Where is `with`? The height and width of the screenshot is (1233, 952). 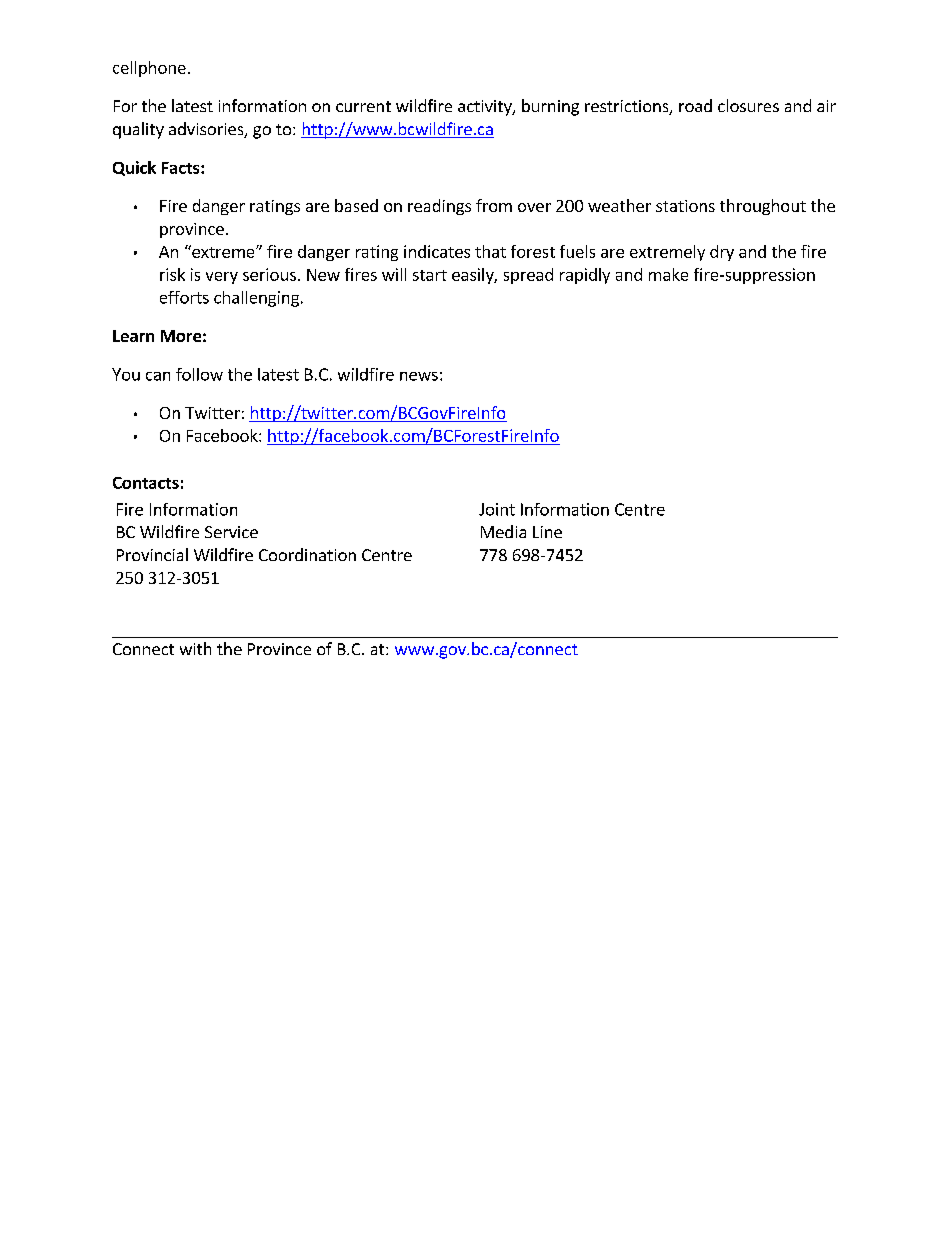 with is located at coordinates (195, 648).
